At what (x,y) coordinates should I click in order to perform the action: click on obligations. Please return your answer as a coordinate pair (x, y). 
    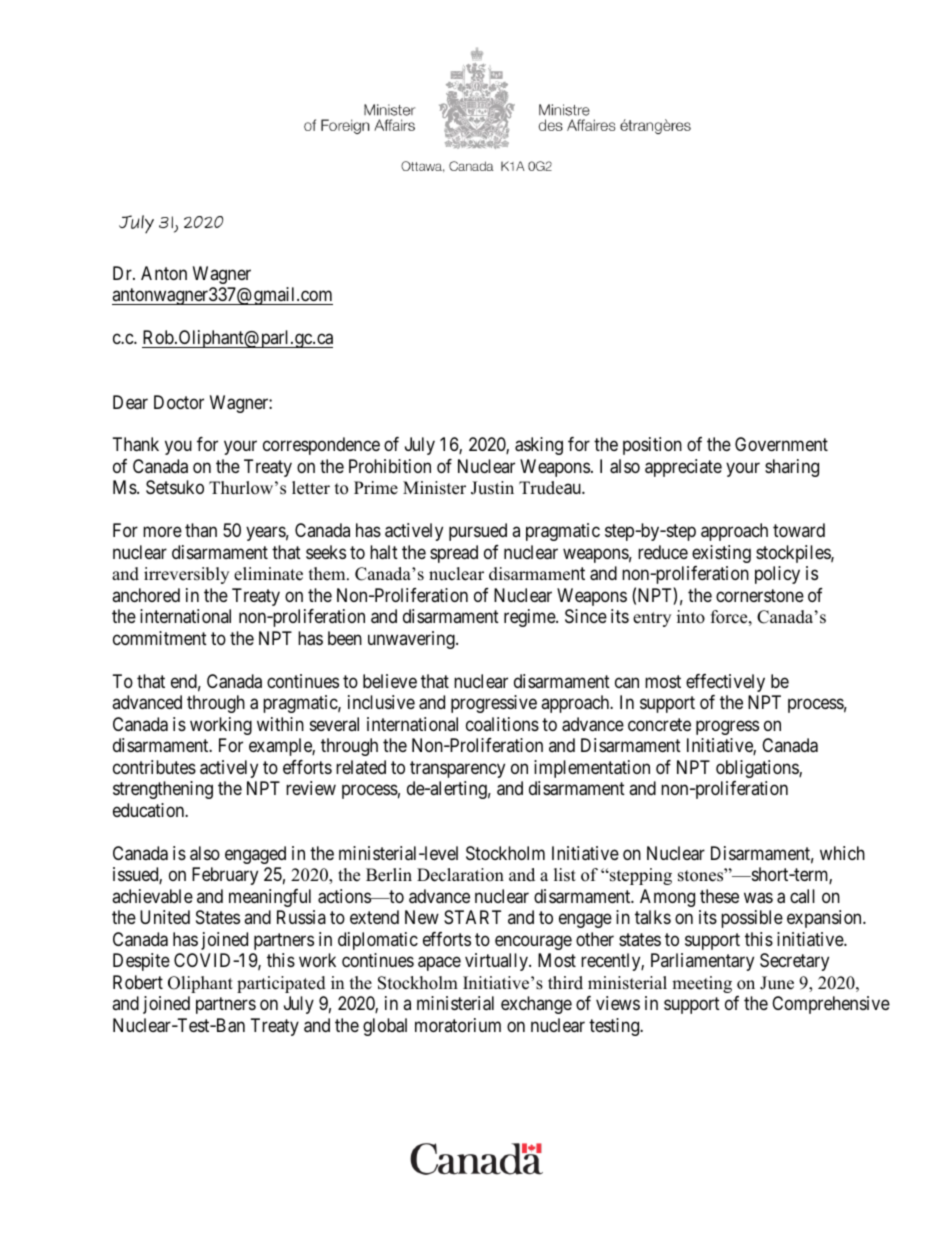
    Looking at the image, I should click on (758, 769).
